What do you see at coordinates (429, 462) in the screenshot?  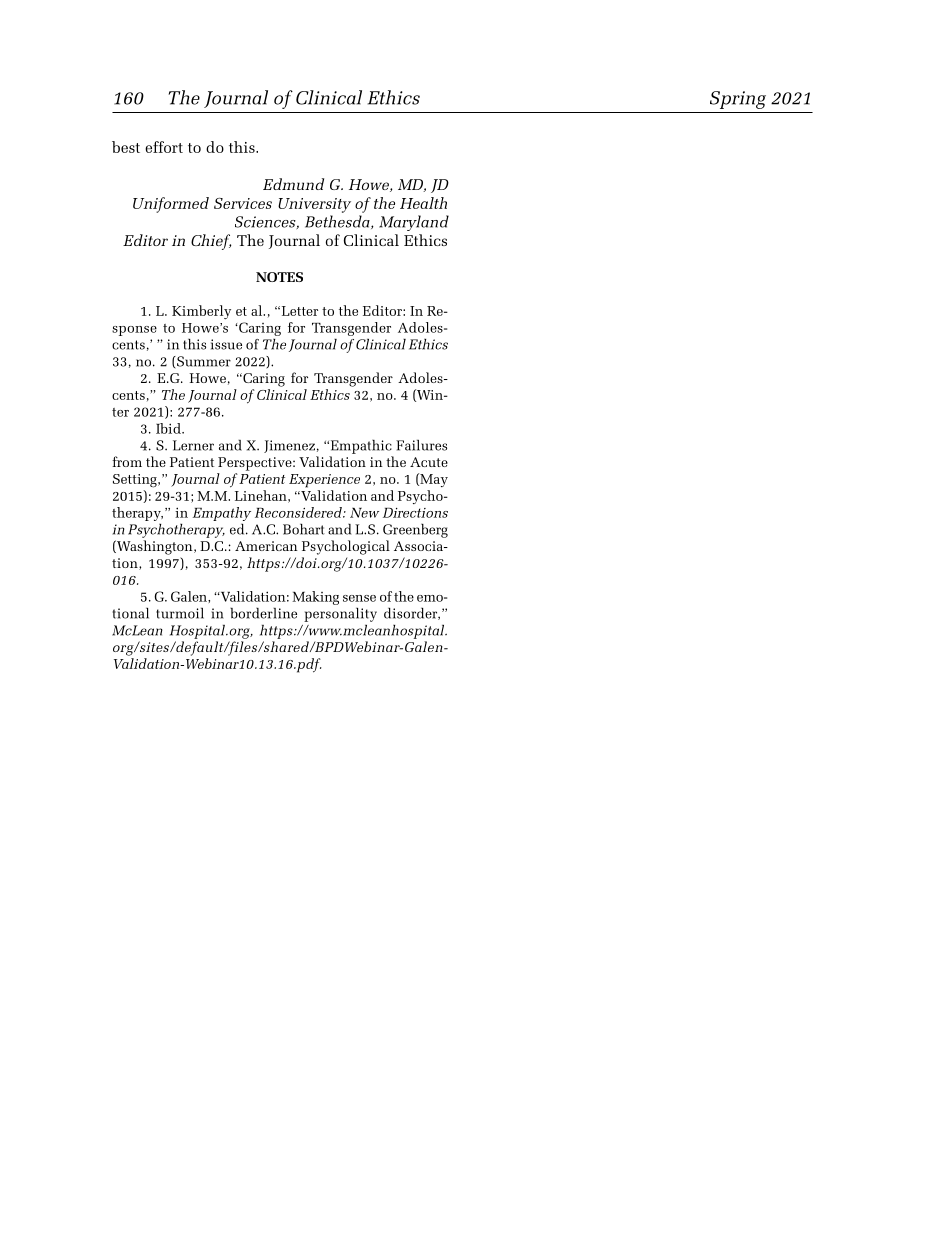 I see `Acute` at bounding box center [429, 462].
